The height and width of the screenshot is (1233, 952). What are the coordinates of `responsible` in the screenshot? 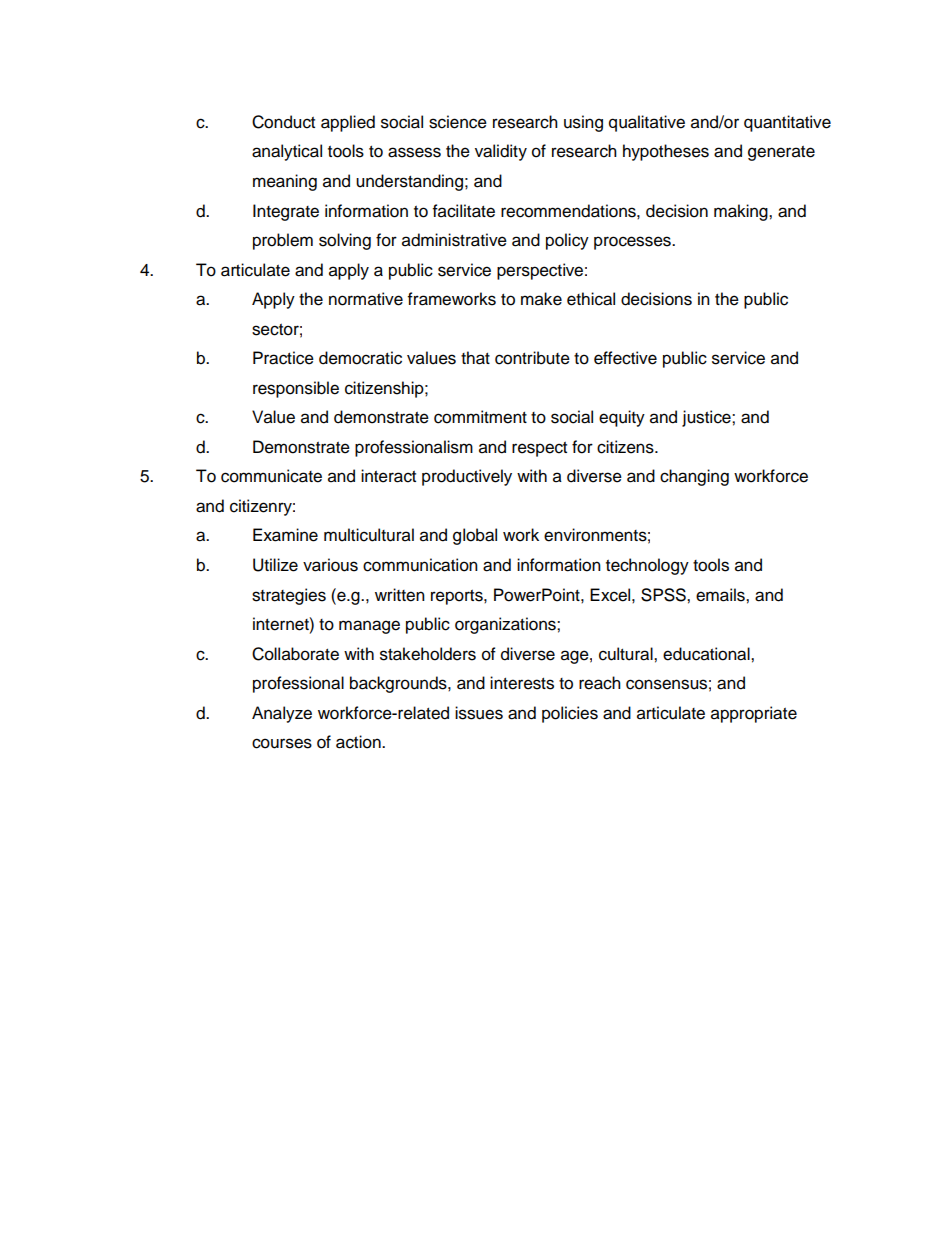 It's located at (296, 389).
